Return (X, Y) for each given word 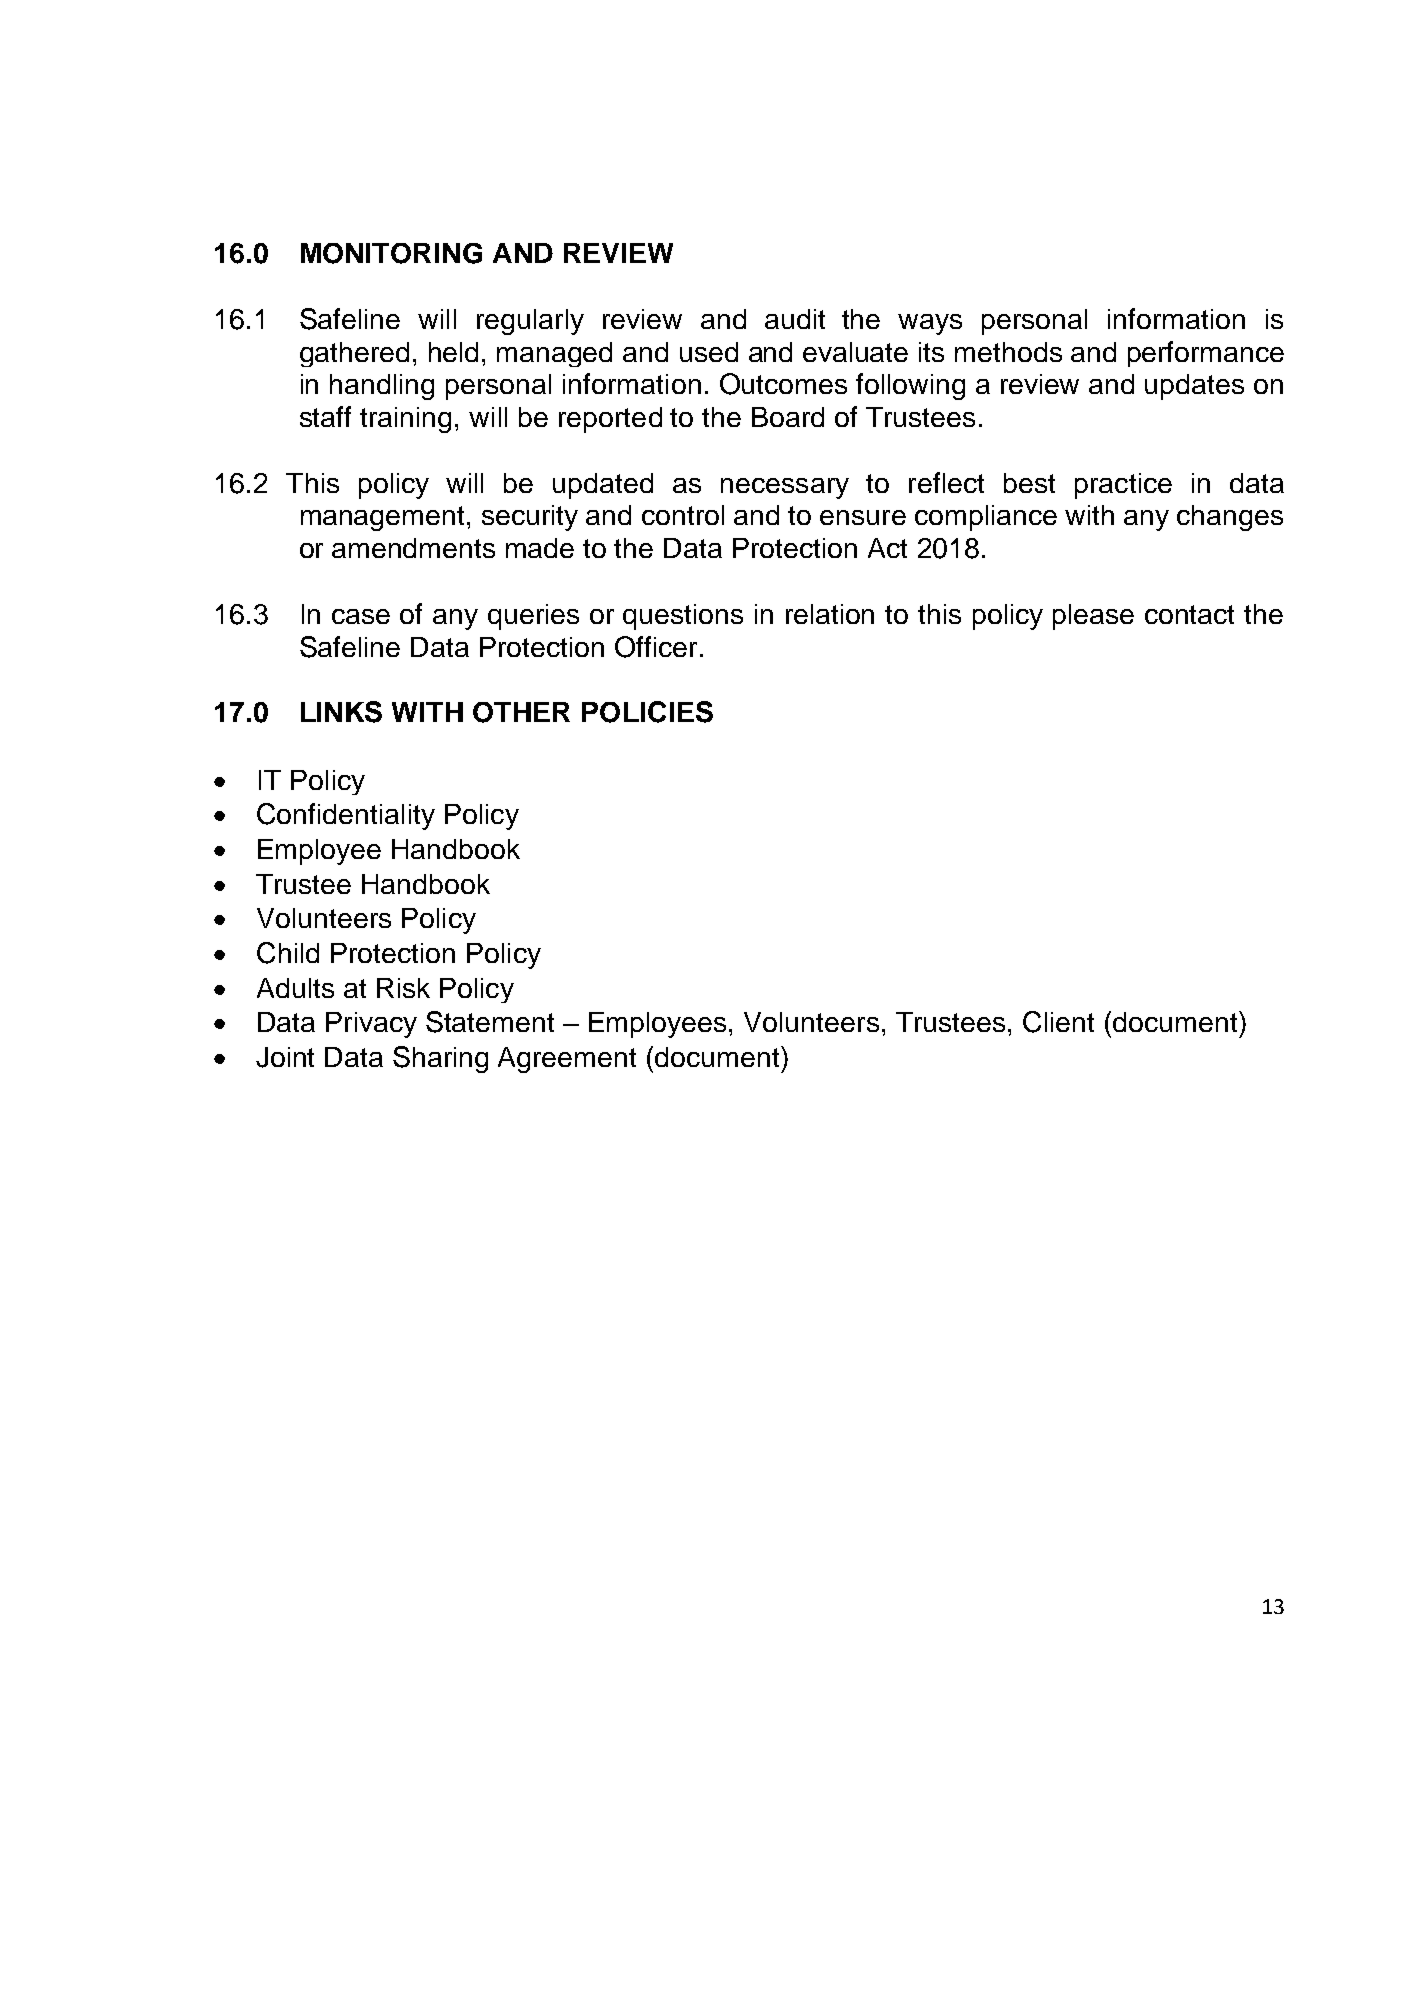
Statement (490, 1022)
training (405, 420)
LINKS (341, 712)
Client (1058, 1022)
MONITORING (391, 253)
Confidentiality (346, 816)
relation (830, 614)
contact (1189, 614)
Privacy (371, 1025)
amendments (413, 548)
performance (1206, 354)
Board (788, 417)
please (1093, 617)
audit (795, 319)
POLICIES (647, 712)
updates (1194, 387)
